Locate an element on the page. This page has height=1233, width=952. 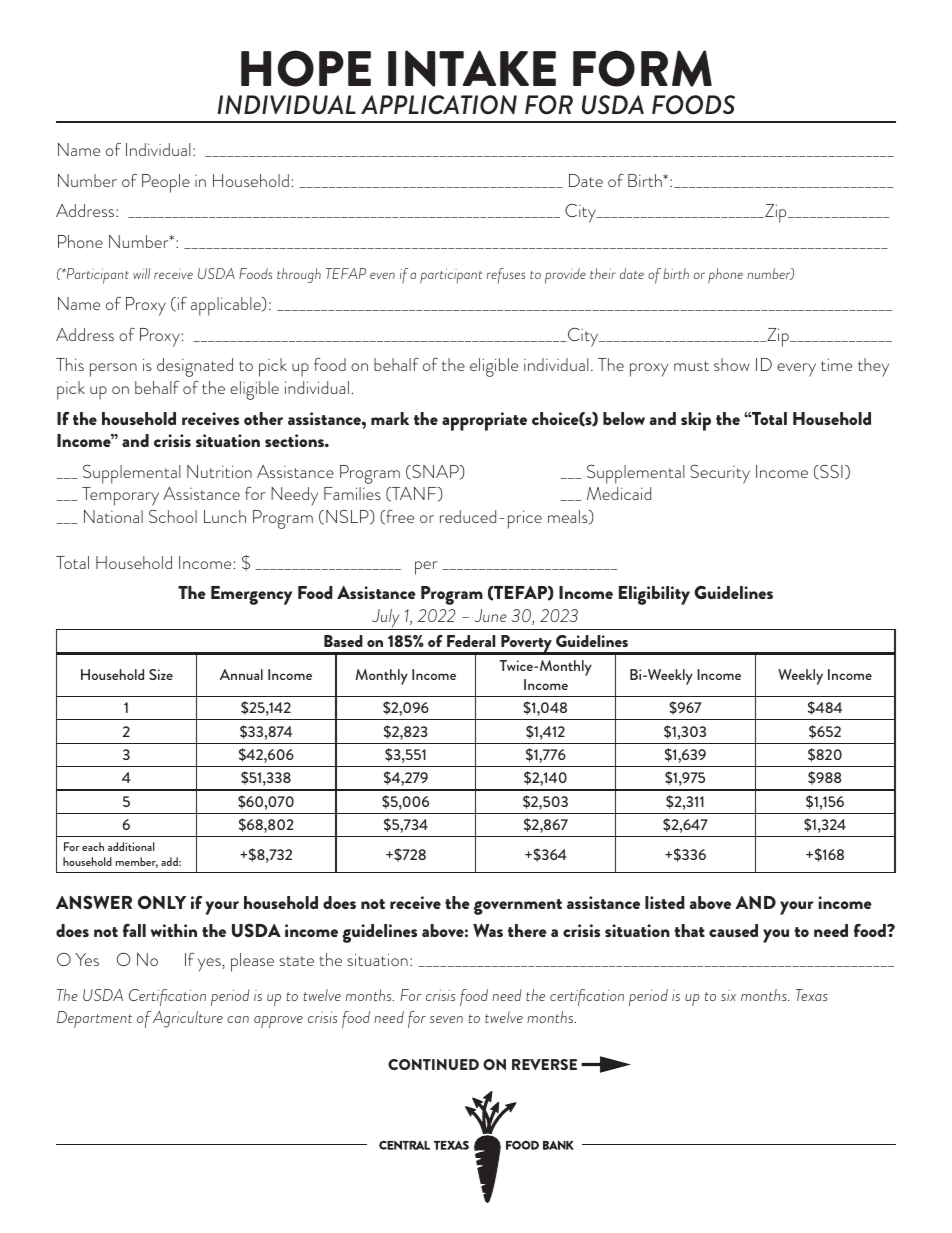
Security is located at coordinates (720, 474).
